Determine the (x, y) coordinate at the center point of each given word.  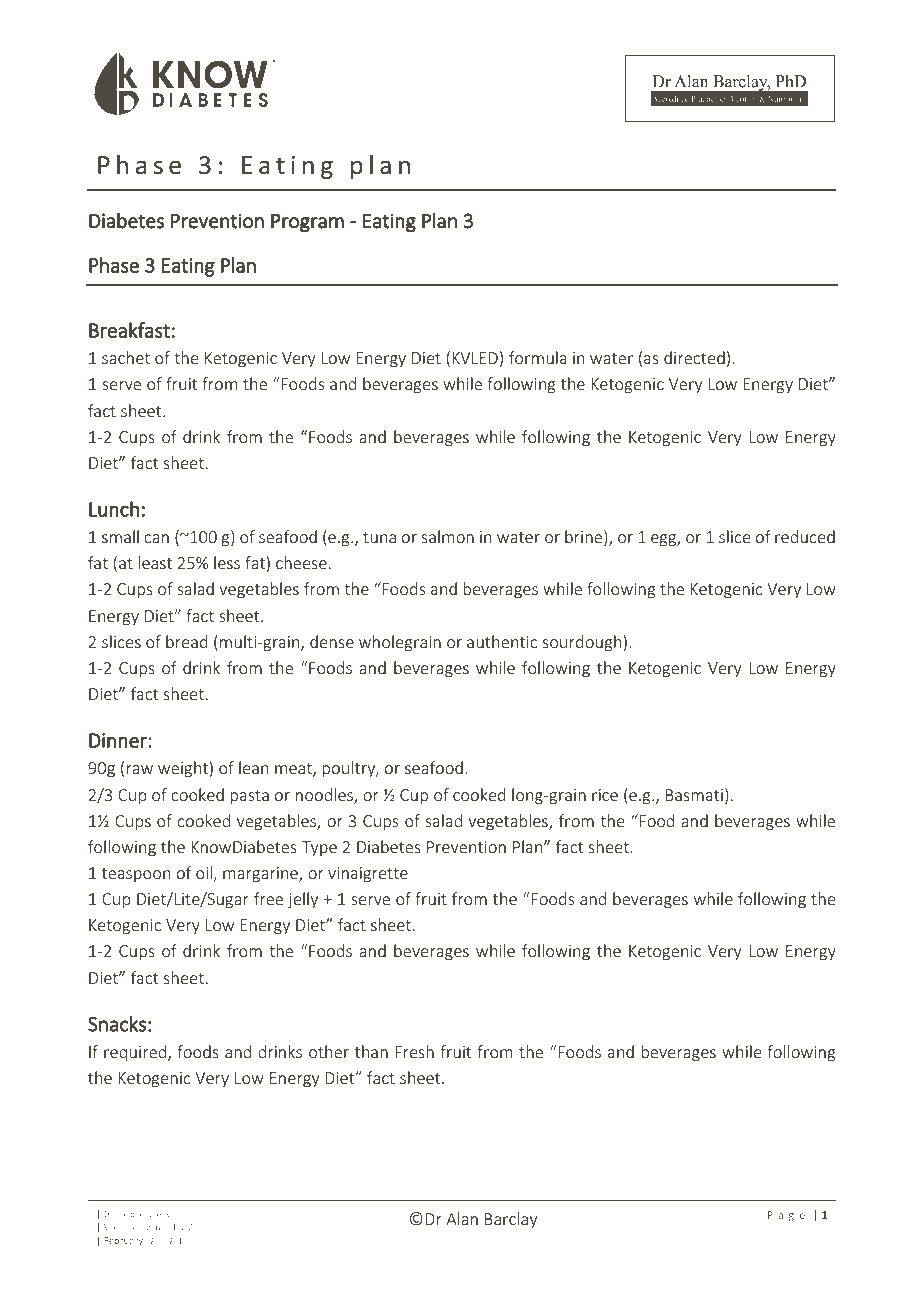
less (227, 562)
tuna (379, 537)
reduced (805, 536)
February (124, 1241)
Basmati (694, 795)
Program (307, 223)
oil (204, 872)
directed (694, 357)
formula (538, 357)
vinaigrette (368, 875)
